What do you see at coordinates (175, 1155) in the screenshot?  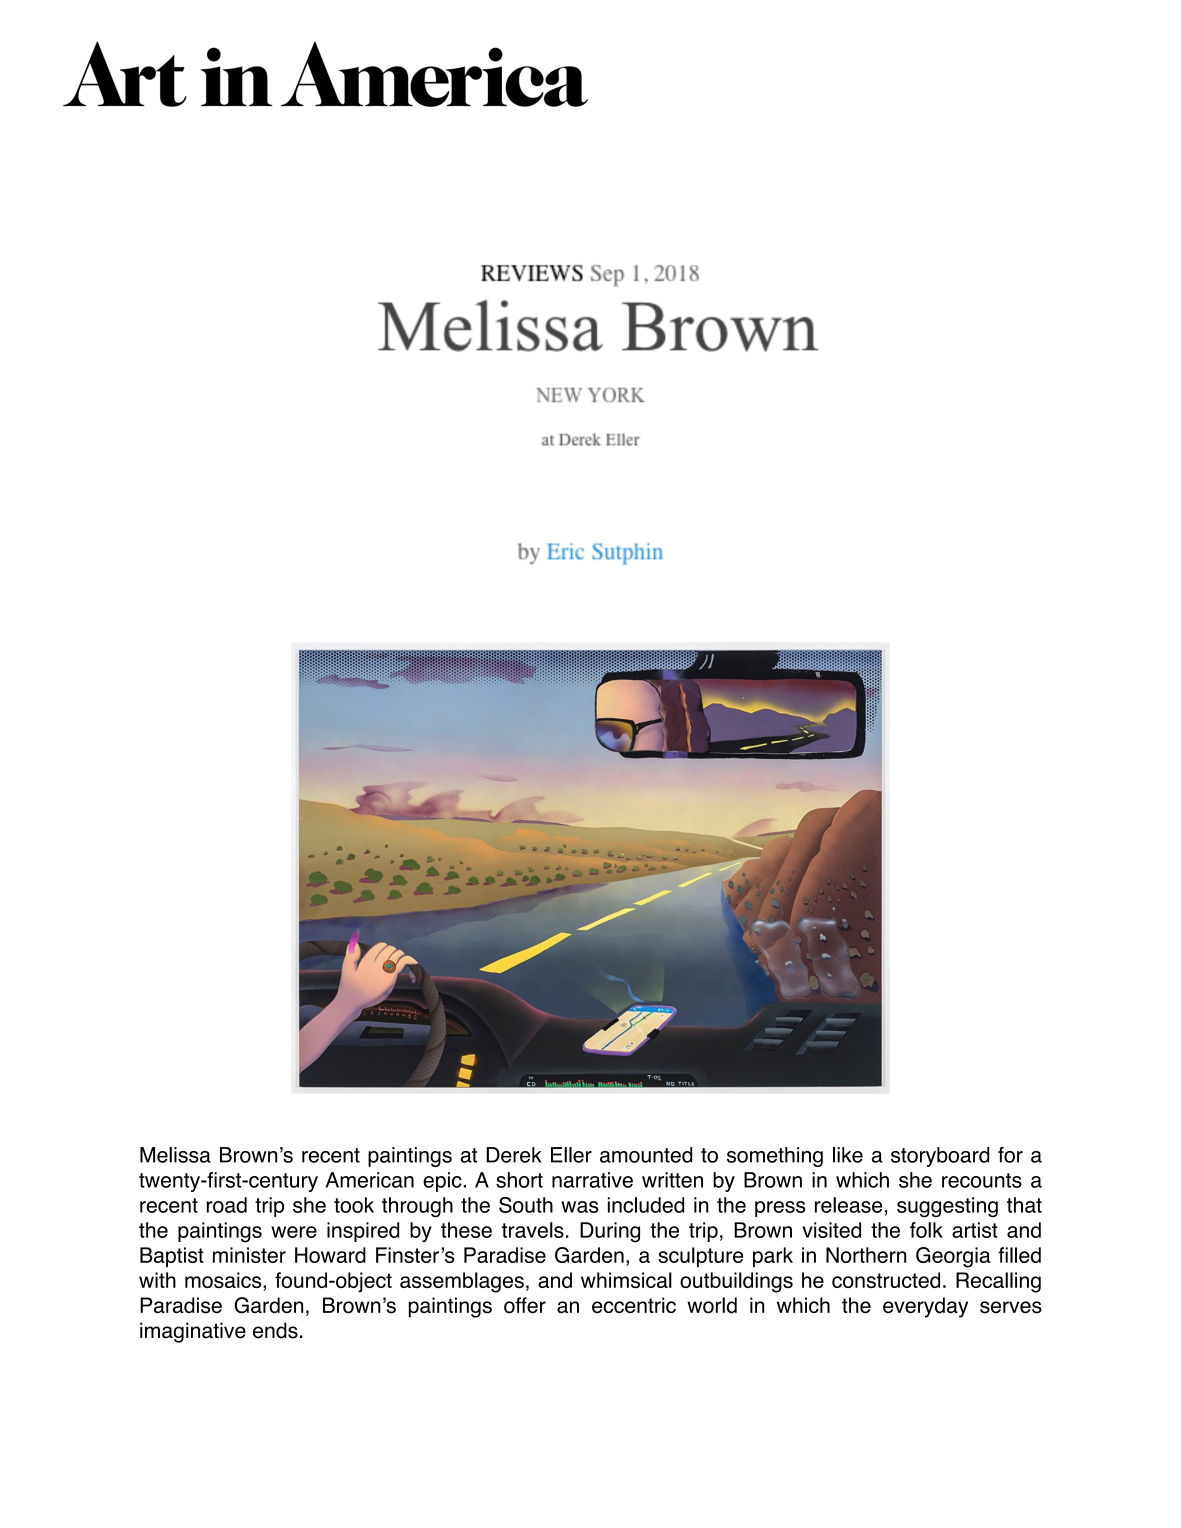 I see `Melissa` at bounding box center [175, 1155].
